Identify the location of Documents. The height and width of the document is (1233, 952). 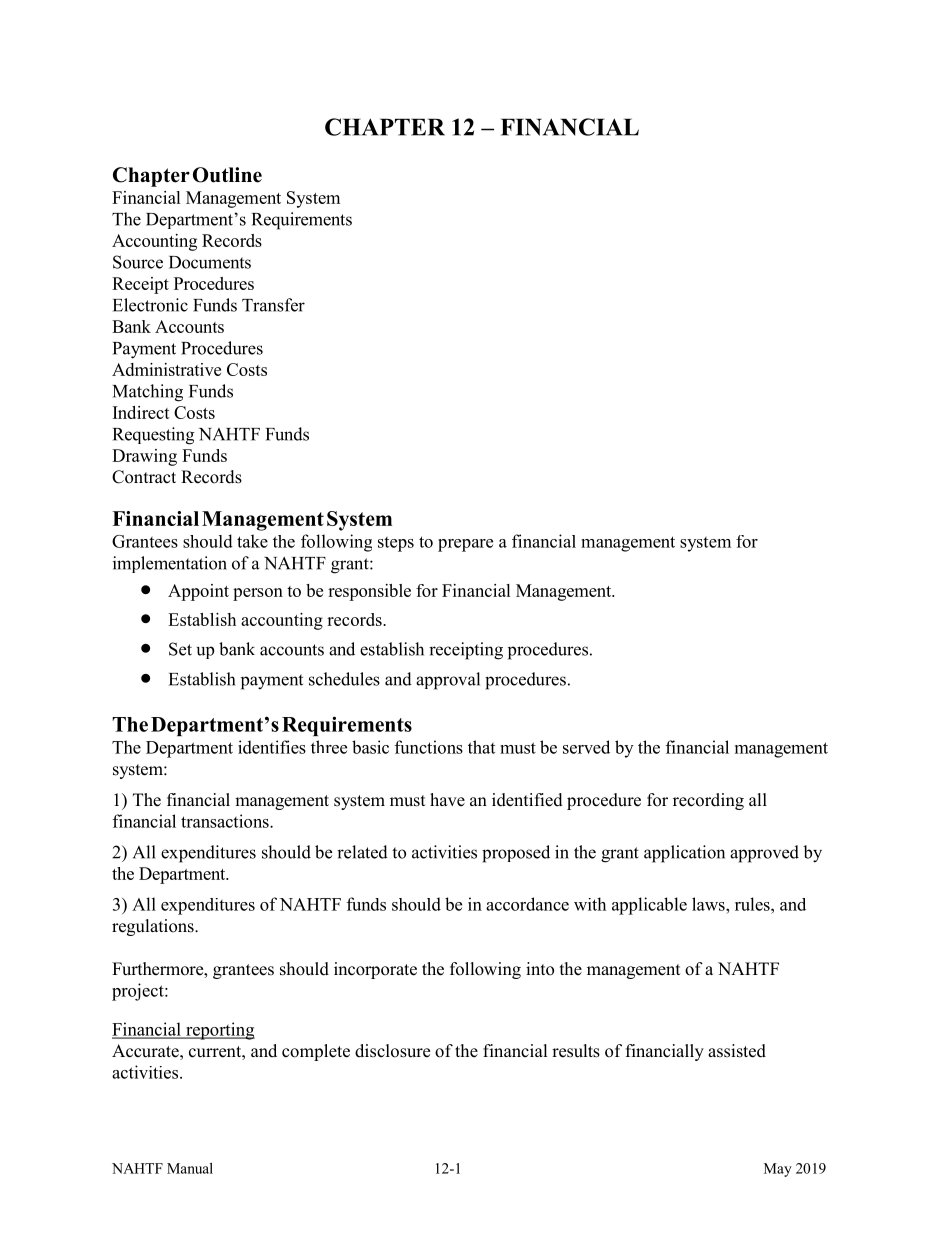
(210, 262).
